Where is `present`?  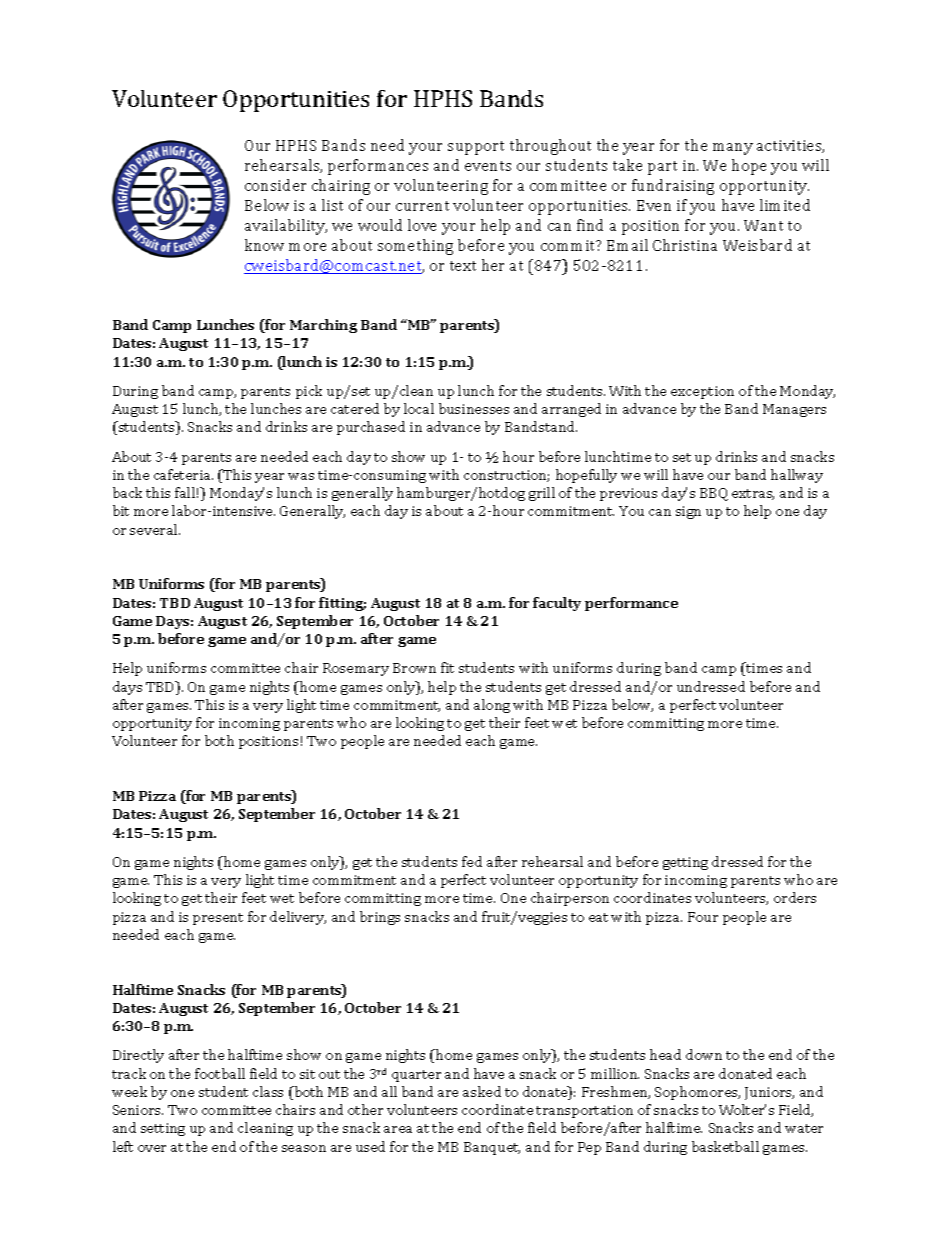 present is located at coordinates (218, 919).
